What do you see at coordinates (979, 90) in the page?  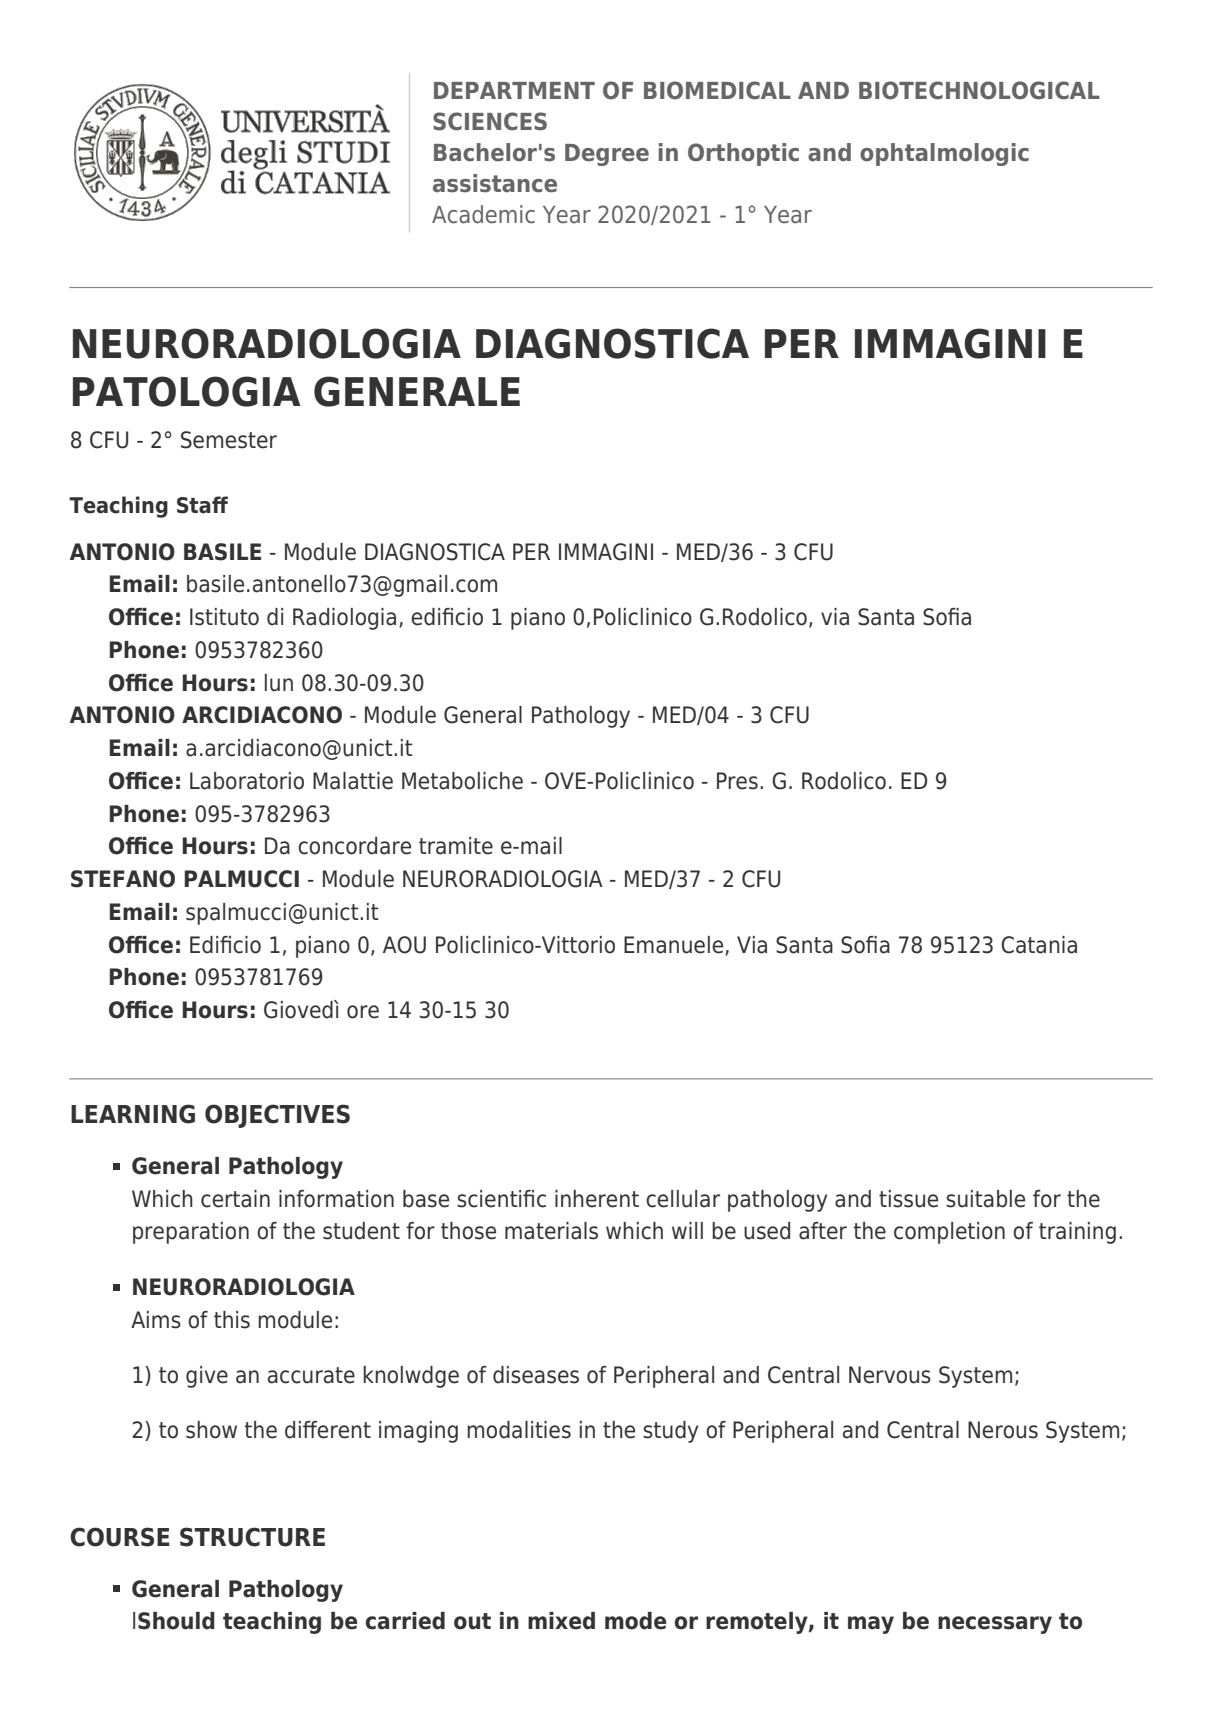 I see `BIOTECHNOLOGICAL` at bounding box center [979, 90].
